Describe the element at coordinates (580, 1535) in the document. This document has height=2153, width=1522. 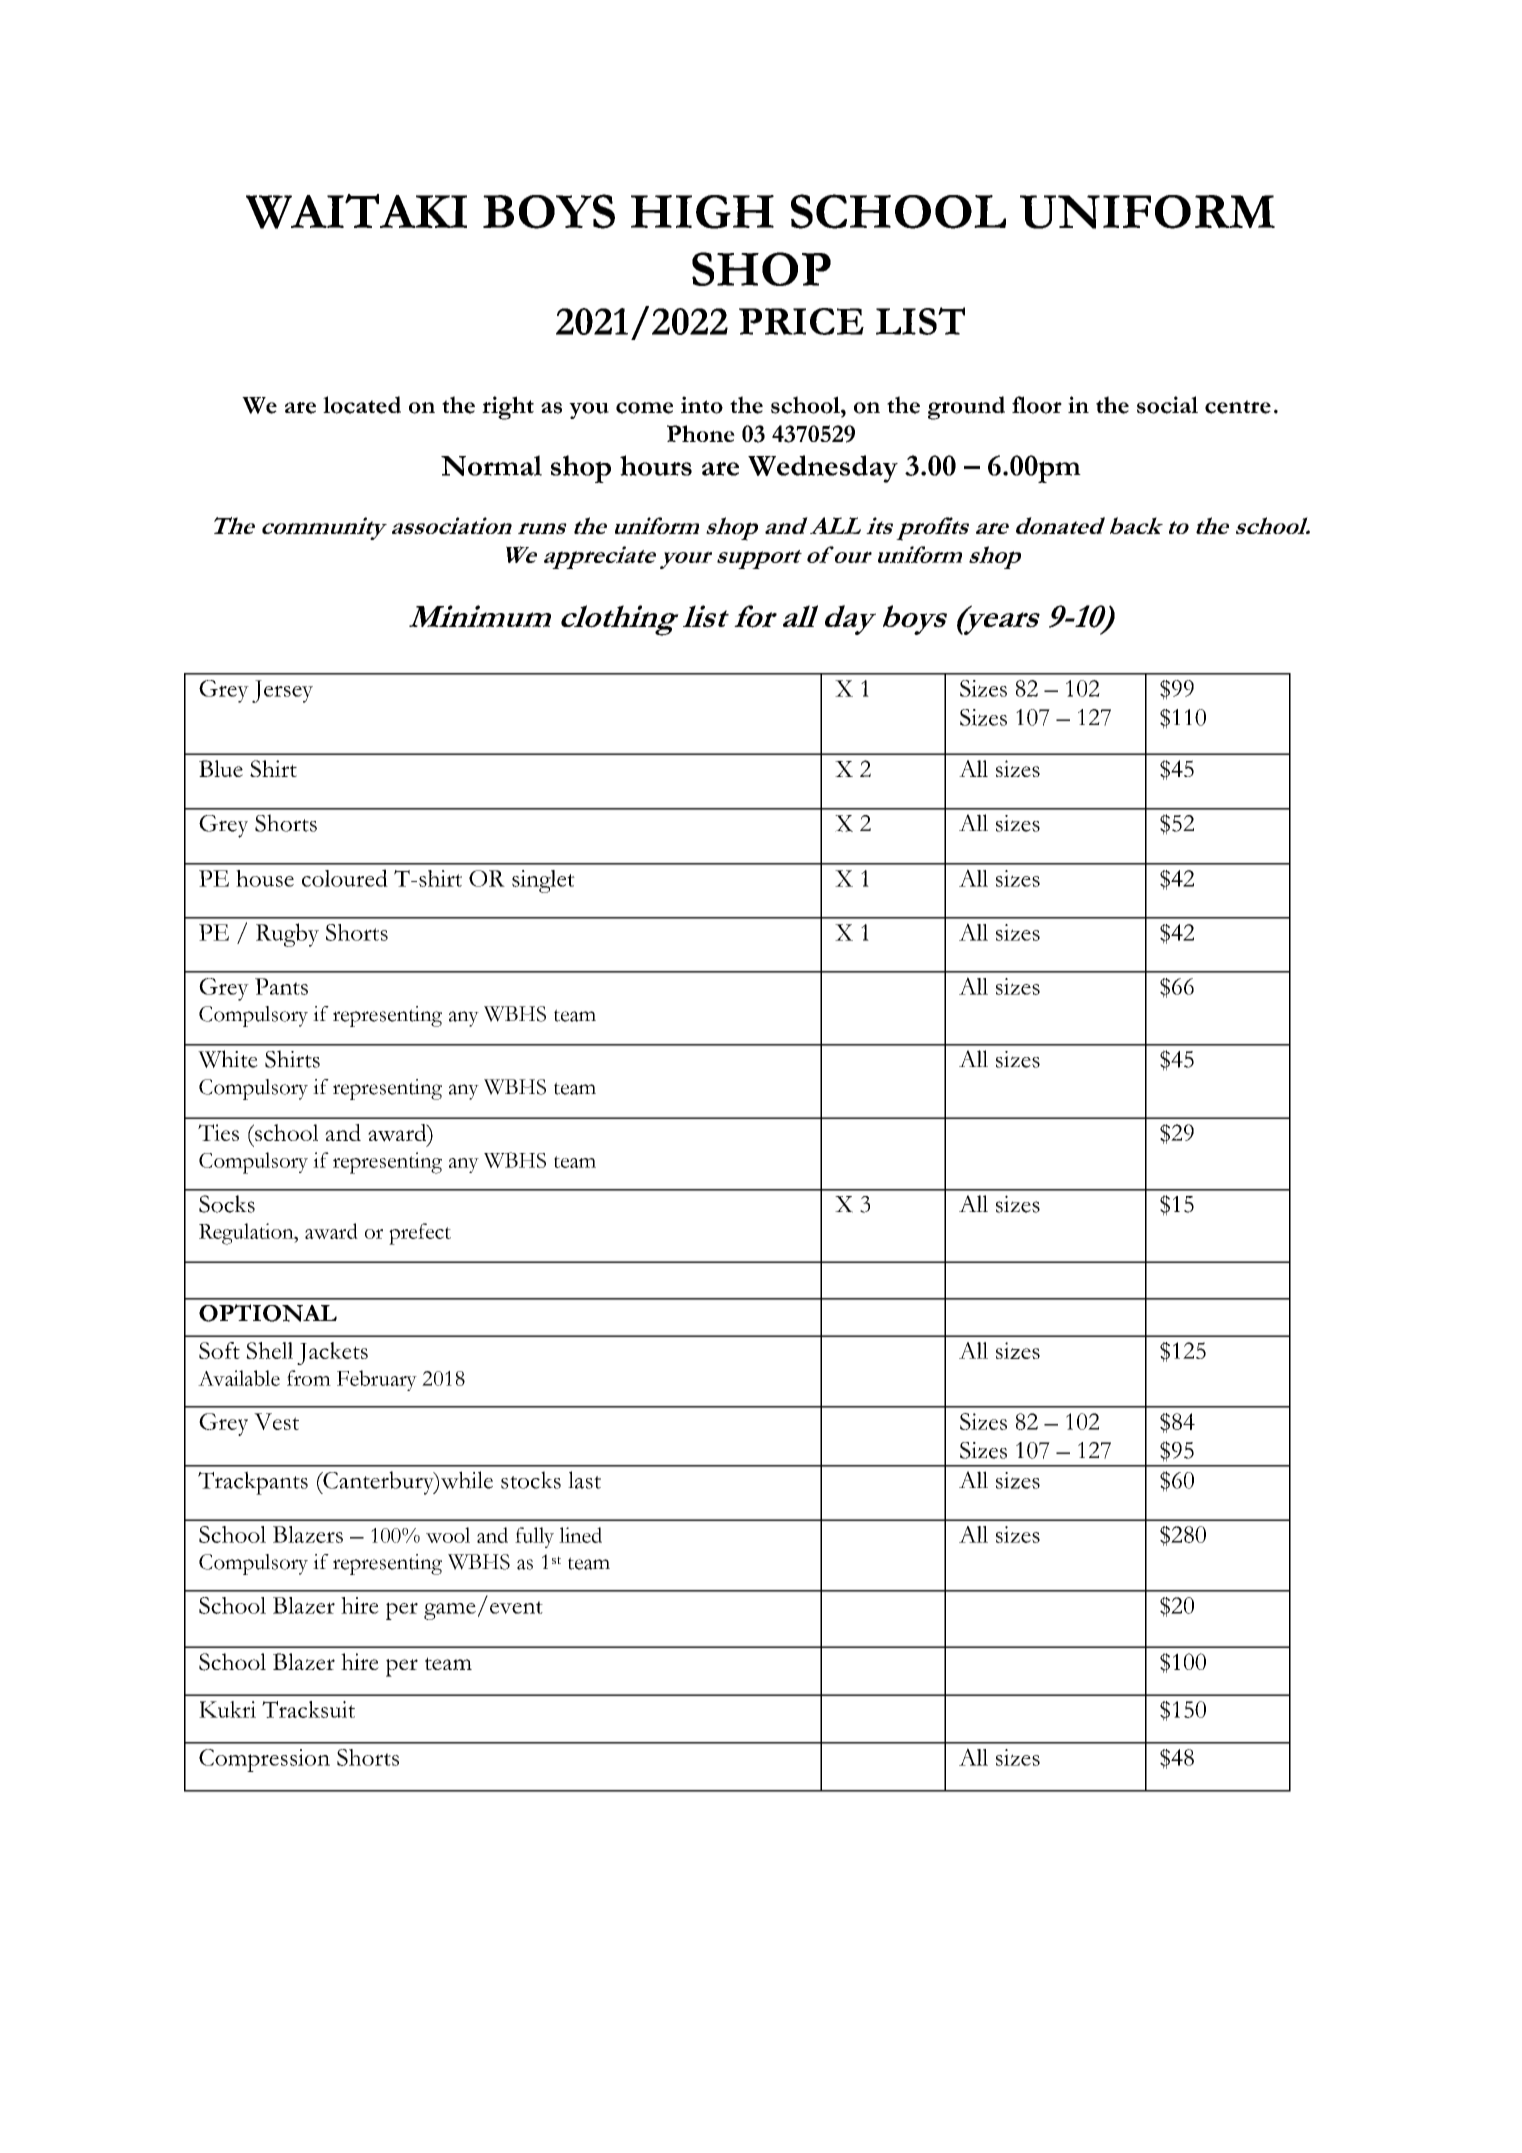
I see `lined` at that location.
